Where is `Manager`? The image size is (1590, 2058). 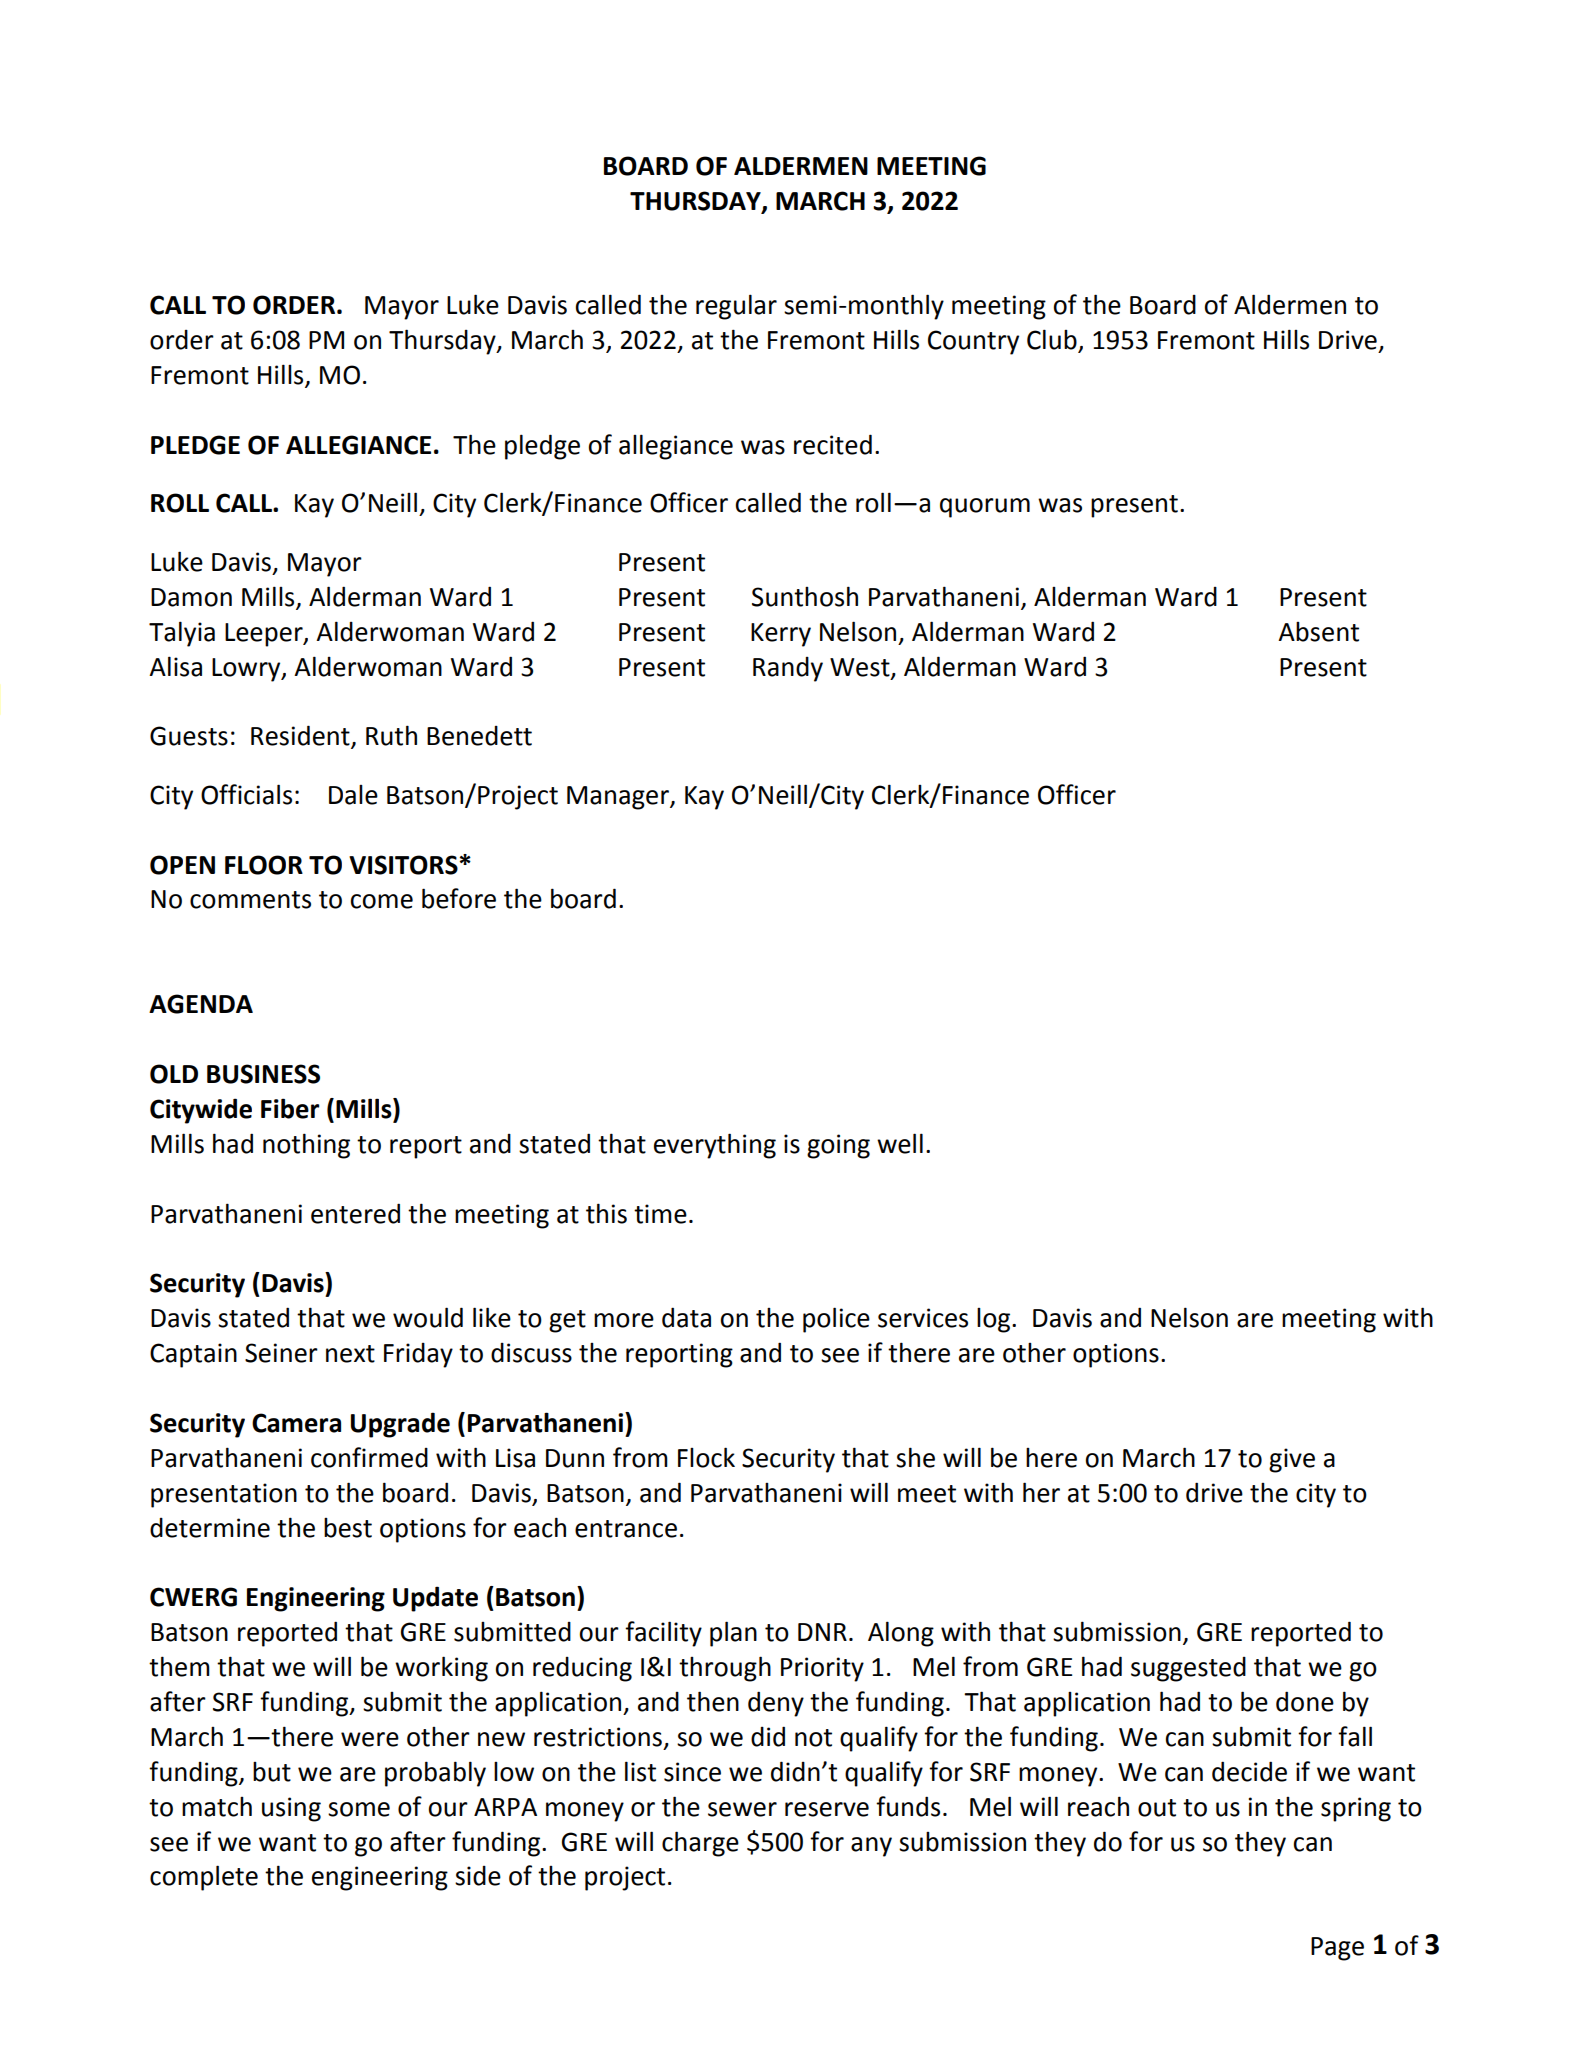 Manager is located at coordinates (619, 798).
